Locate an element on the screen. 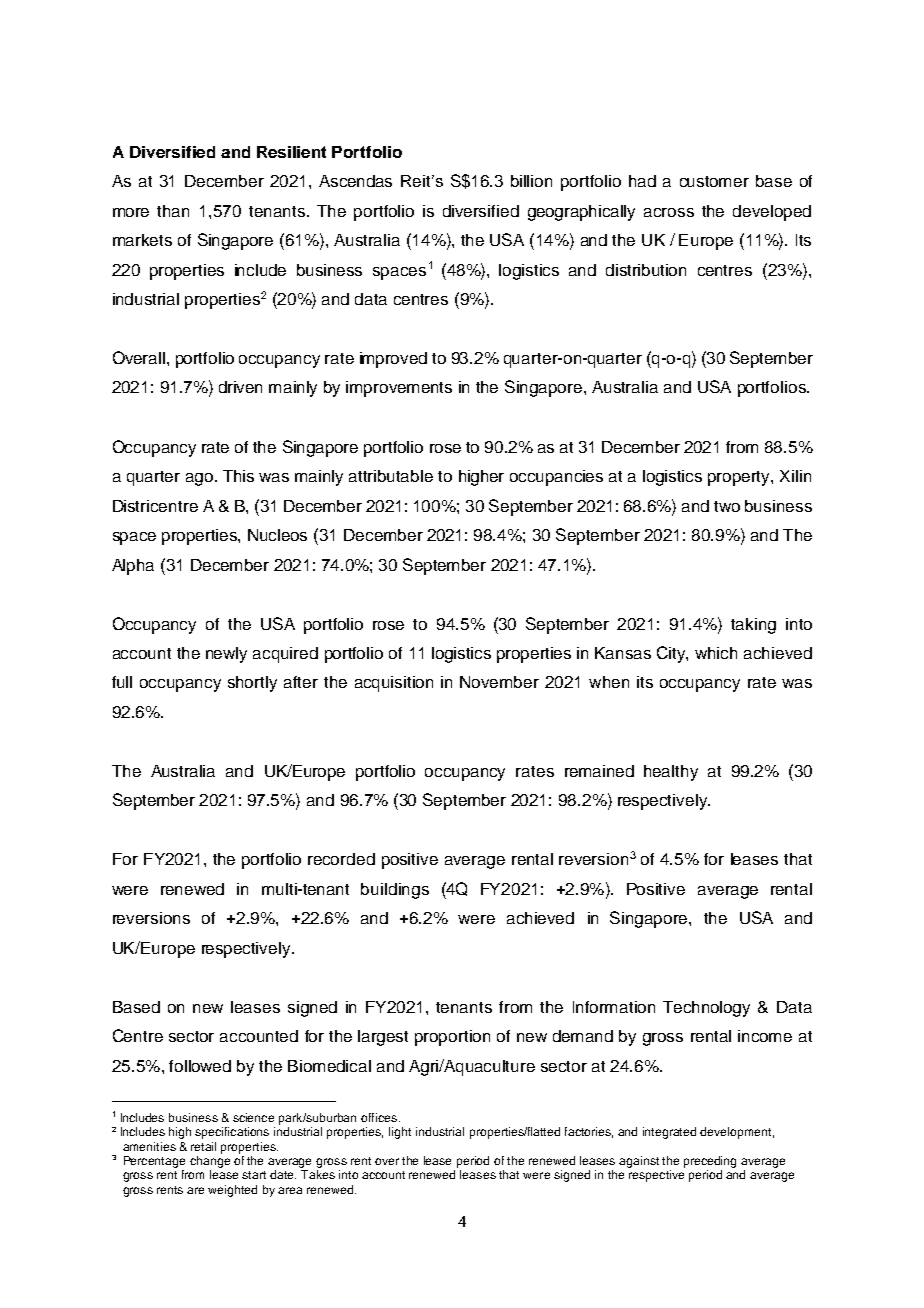 The height and width of the screenshot is (1308, 924). light is located at coordinates (400, 1133).
